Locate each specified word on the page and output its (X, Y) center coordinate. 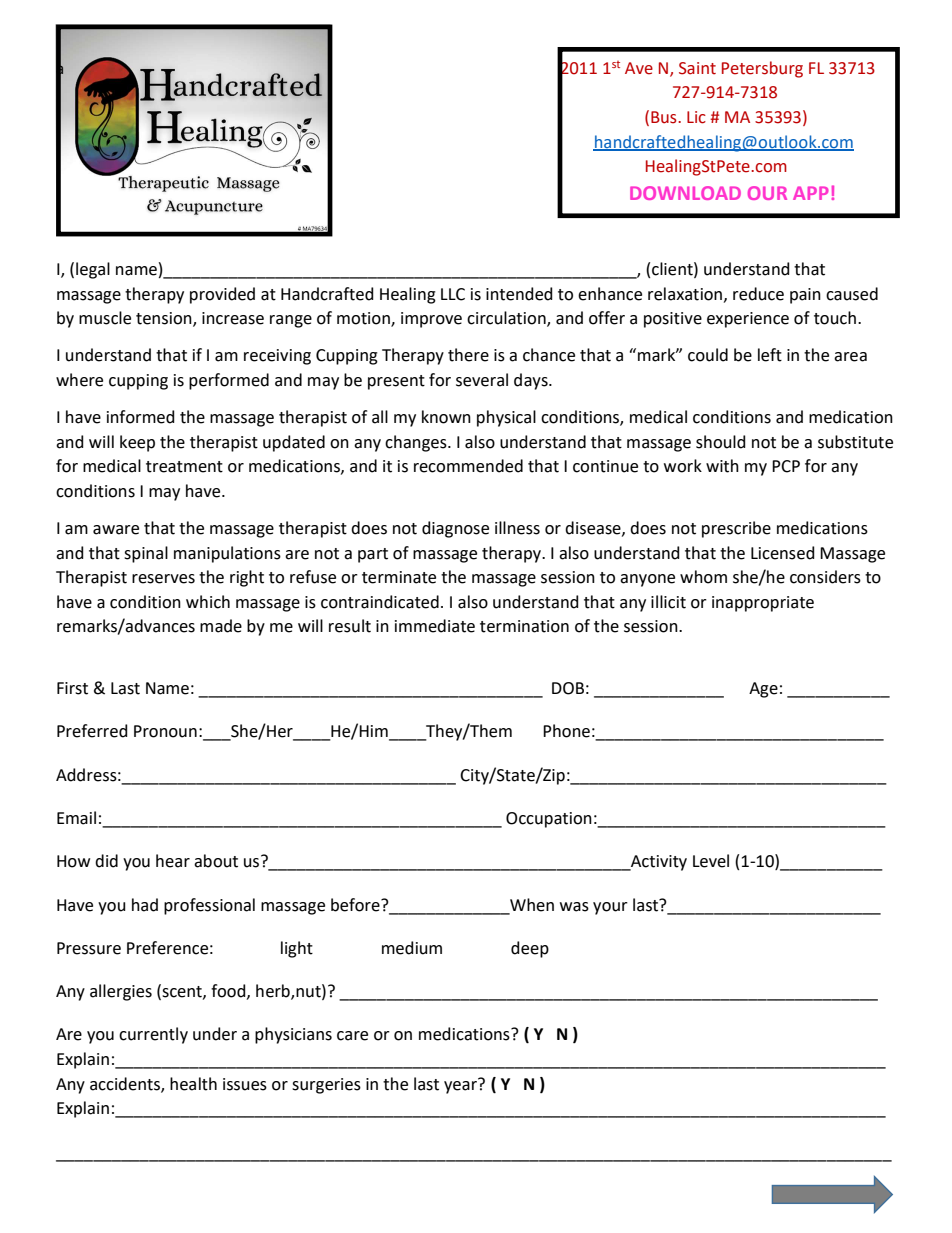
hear (173, 861)
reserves (163, 579)
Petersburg (762, 69)
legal (93, 270)
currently (153, 1035)
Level (711, 861)
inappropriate (763, 604)
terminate (399, 577)
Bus (665, 117)
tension (165, 319)
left (770, 355)
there (468, 355)
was (574, 907)
